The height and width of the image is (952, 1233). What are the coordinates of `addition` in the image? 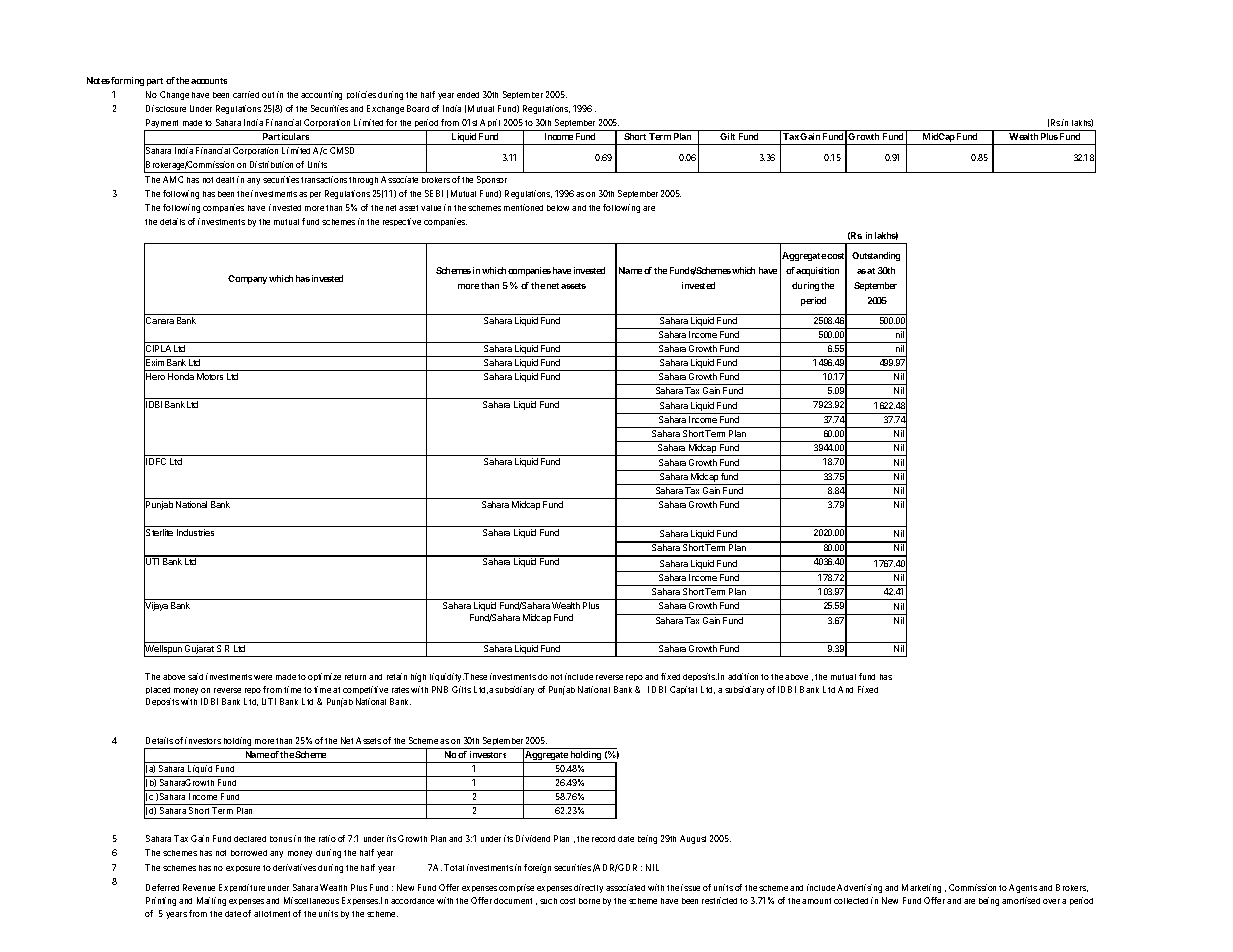 It's located at (743, 676).
